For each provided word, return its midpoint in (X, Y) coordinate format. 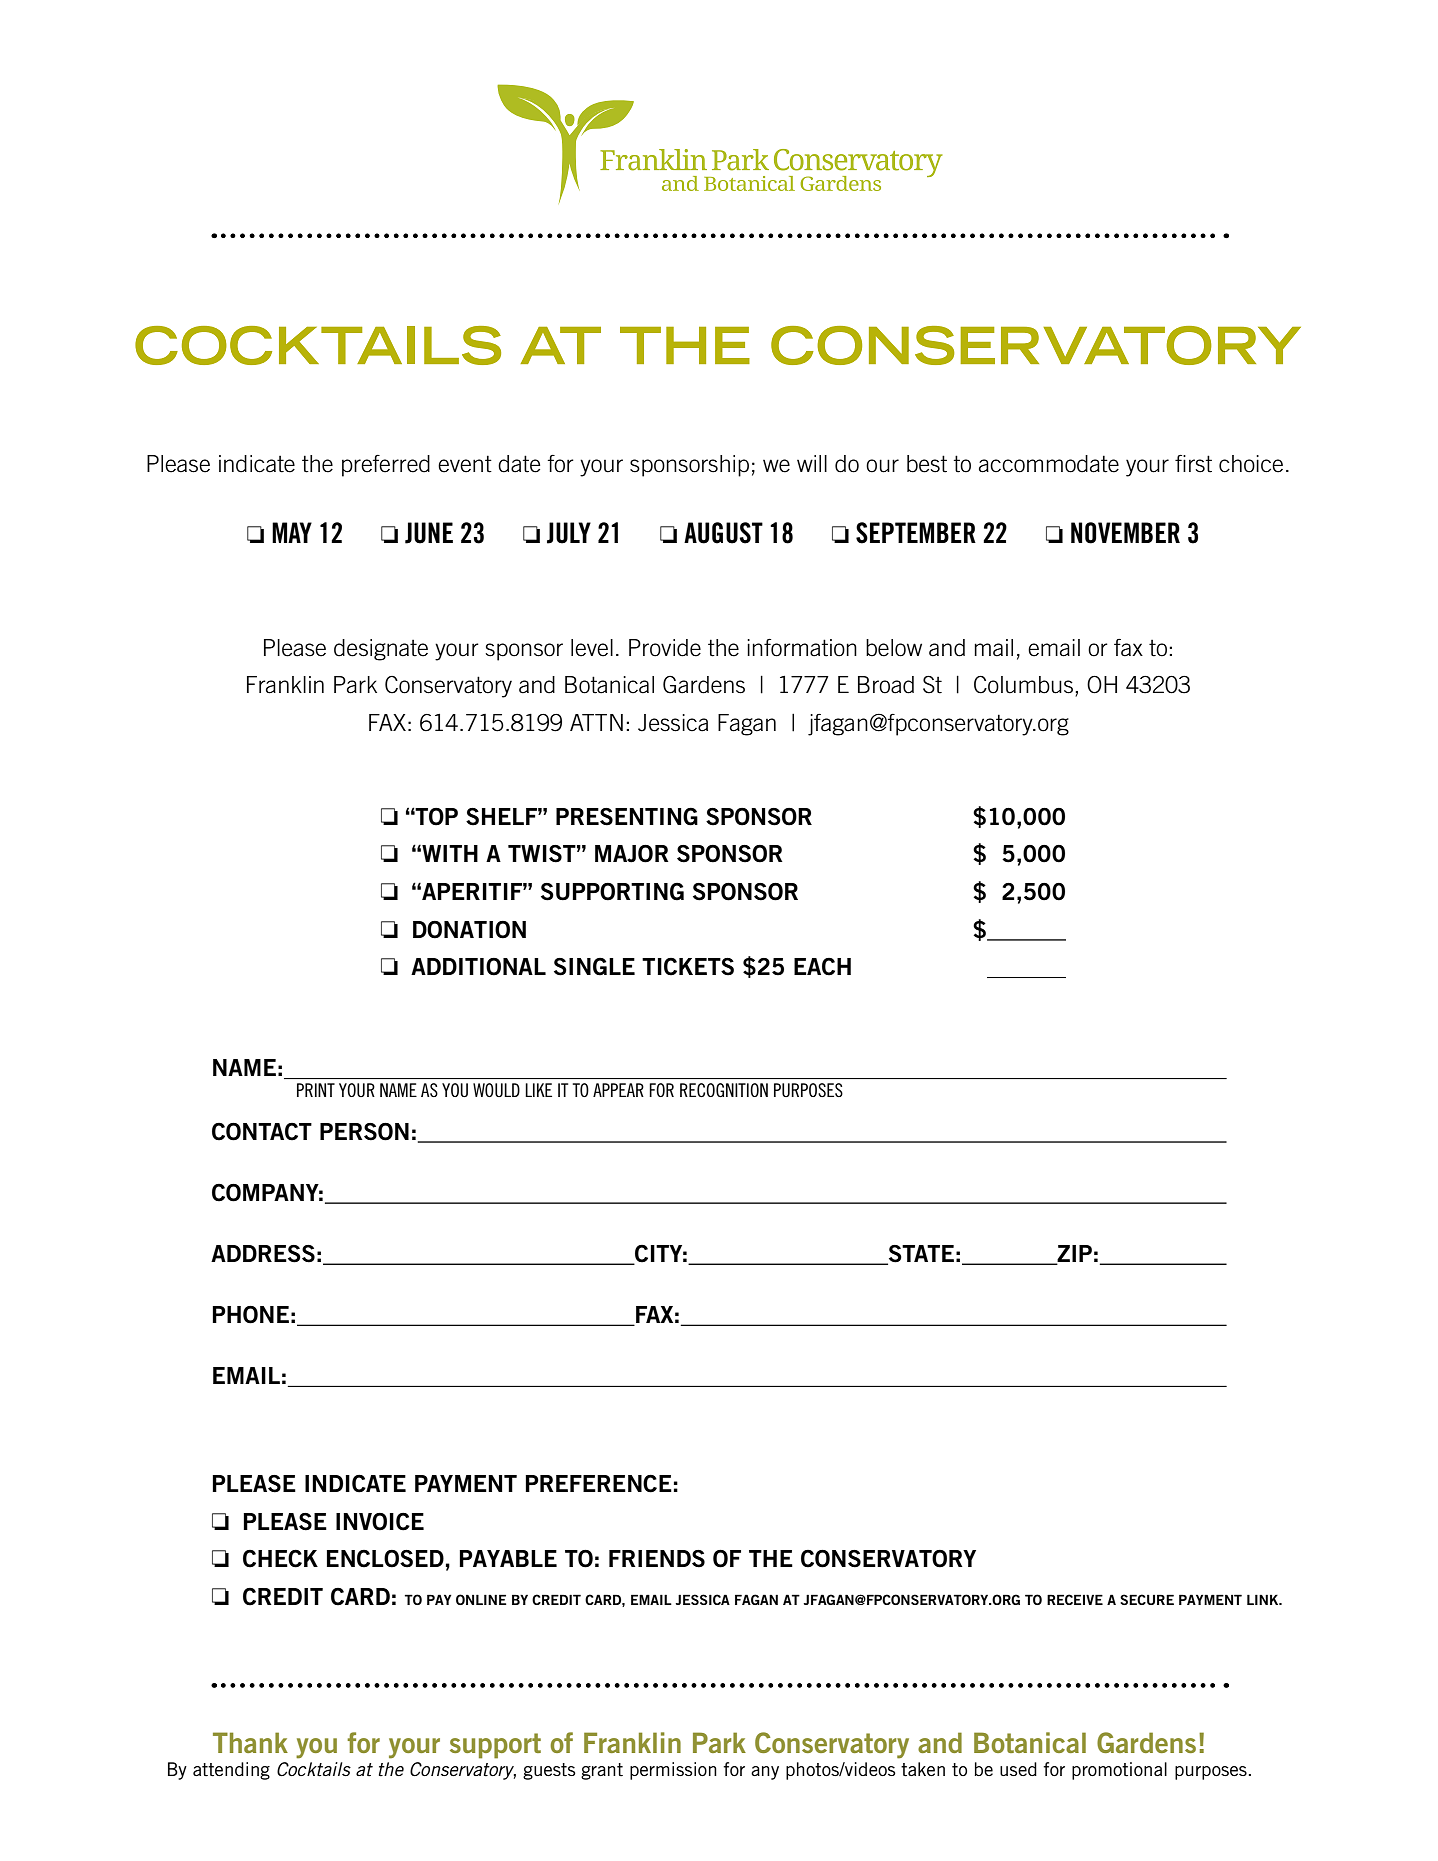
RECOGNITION (724, 1090)
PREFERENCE (598, 1483)
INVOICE (380, 1521)
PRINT (316, 1090)
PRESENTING (627, 816)
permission (673, 1771)
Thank (250, 1742)
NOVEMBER (1125, 533)
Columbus (1023, 685)
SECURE (1147, 1599)
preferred (386, 466)
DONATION (469, 930)
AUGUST (723, 533)
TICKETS (688, 967)
